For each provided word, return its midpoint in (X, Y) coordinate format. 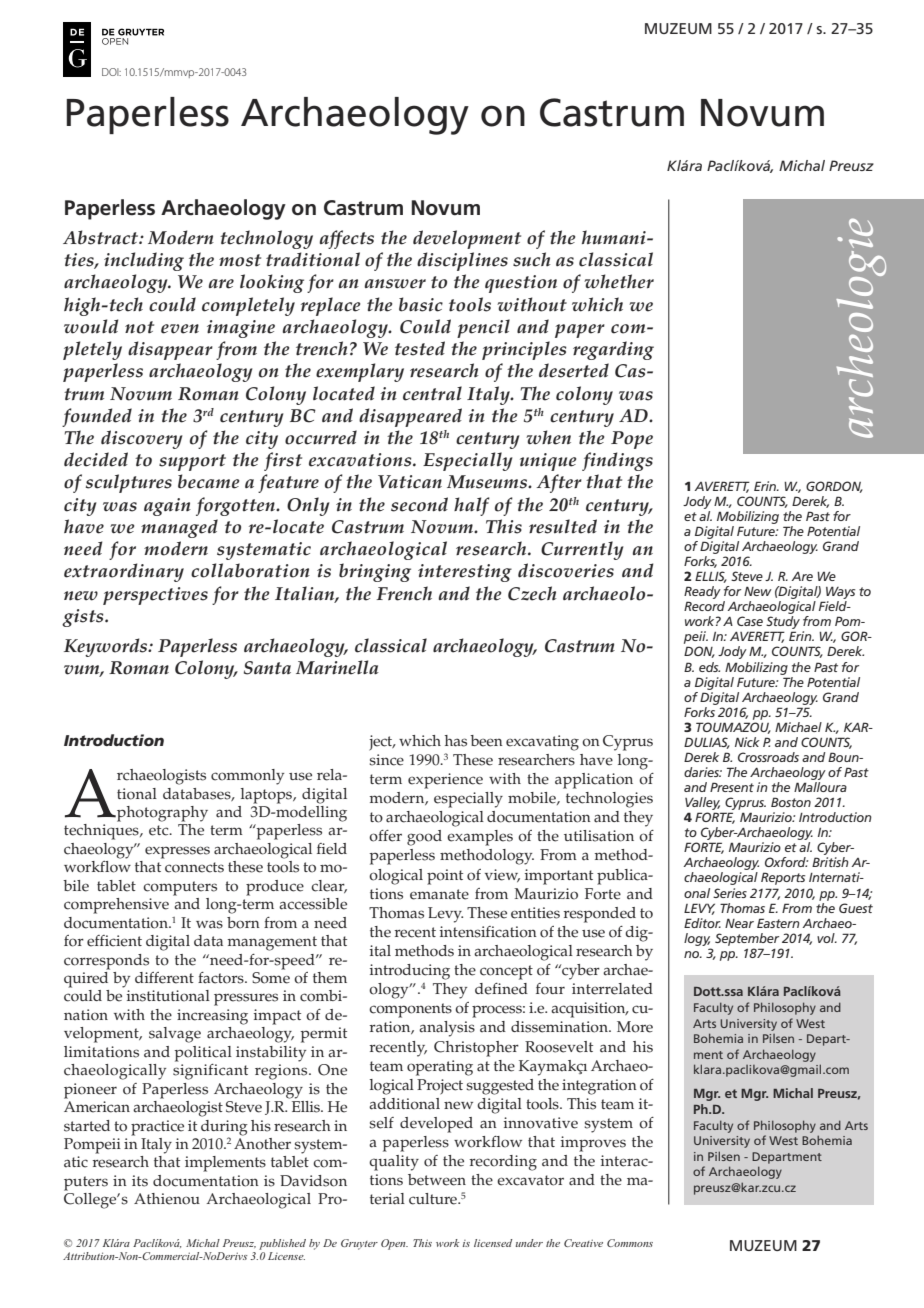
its (140, 1181)
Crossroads (768, 757)
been (486, 741)
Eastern (778, 923)
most (240, 260)
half (472, 506)
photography (161, 814)
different (164, 978)
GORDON (834, 487)
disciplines (462, 261)
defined (501, 989)
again (167, 507)
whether (619, 281)
